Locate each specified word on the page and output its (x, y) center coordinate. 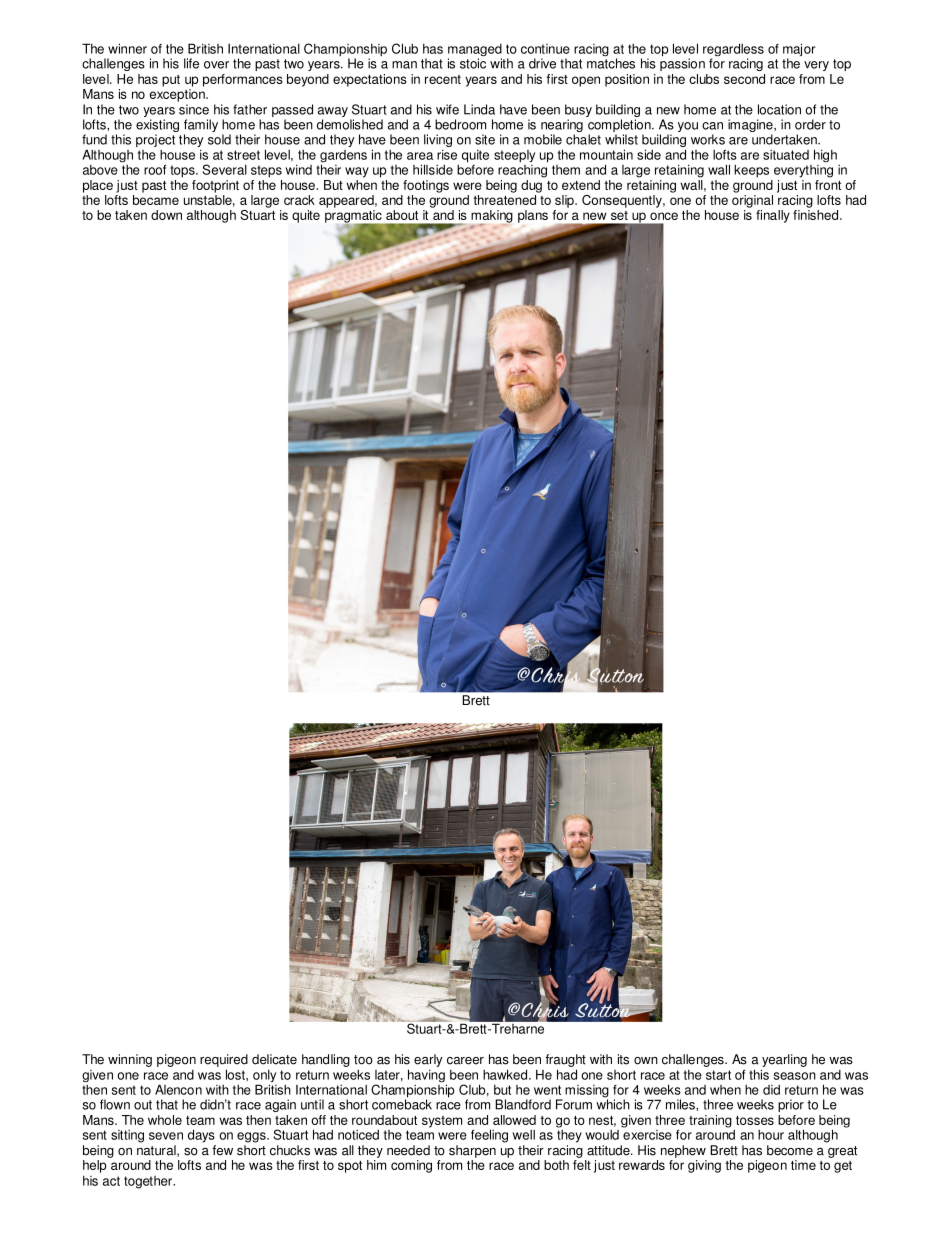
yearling (784, 1060)
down (166, 215)
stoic (473, 63)
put (171, 81)
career (465, 1061)
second (744, 79)
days (201, 1136)
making (492, 217)
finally (773, 216)
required (224, 1060)
